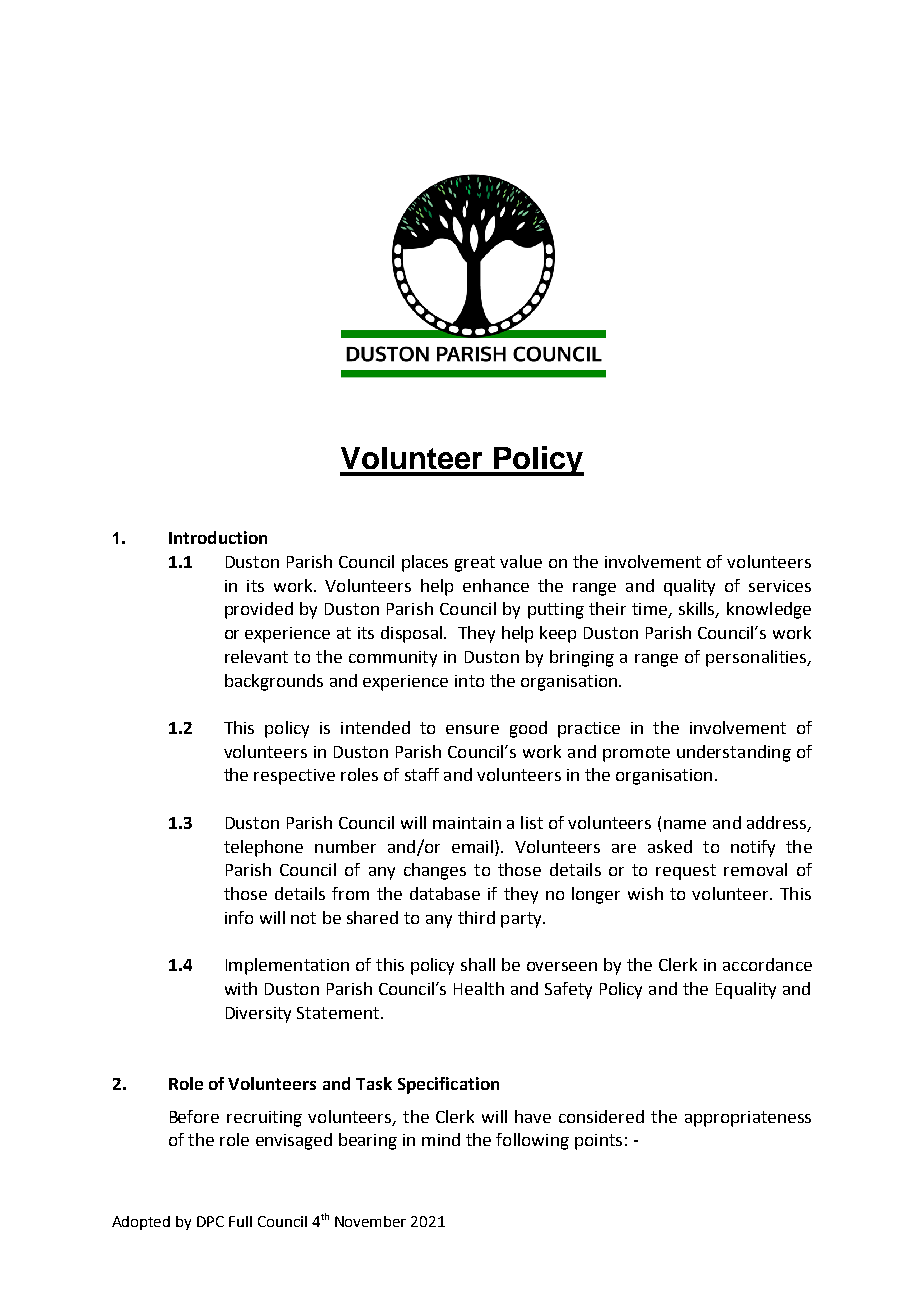  What do you see at coordinates (780, 586) in the screenshot?
I see `services` at bounding box center [780, 586].
